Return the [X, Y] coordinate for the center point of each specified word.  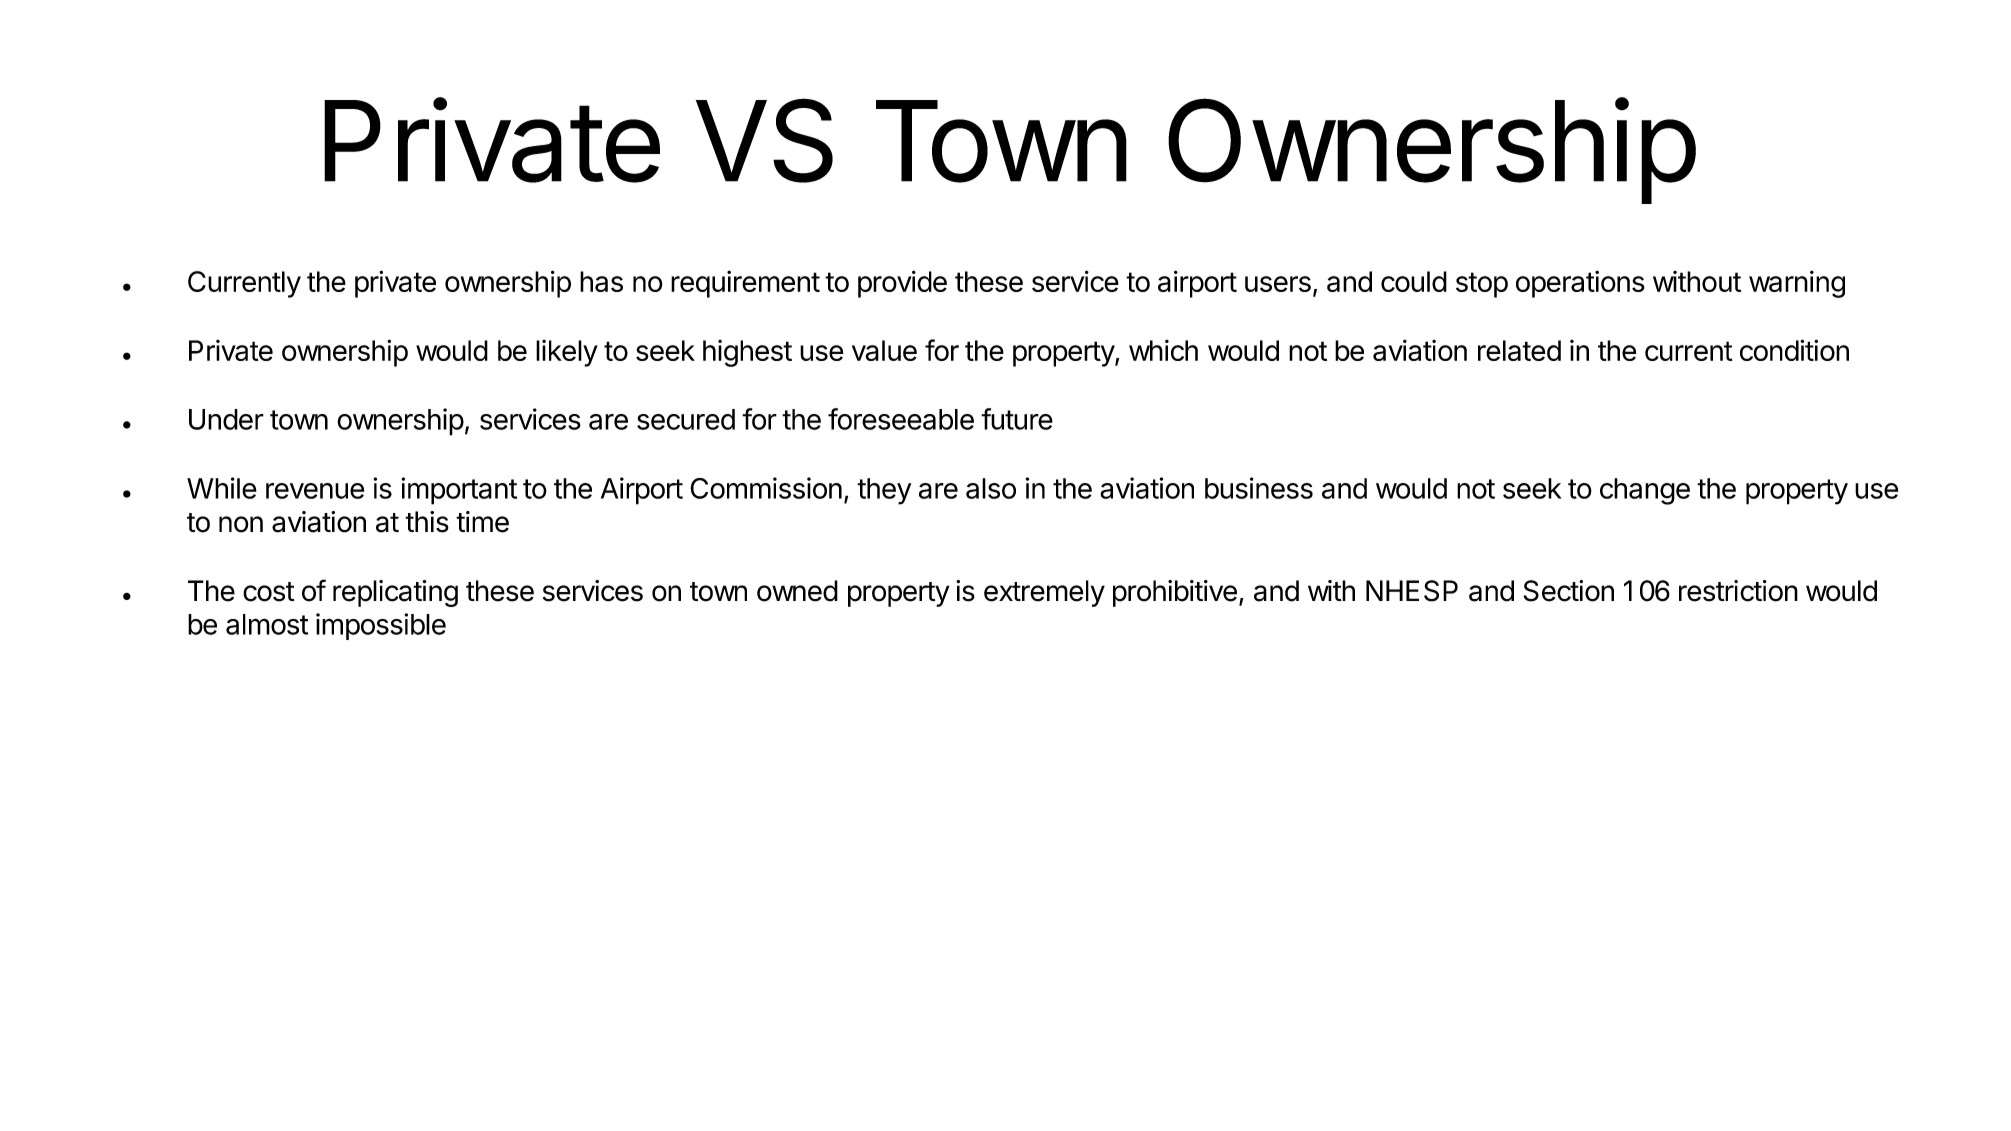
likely [567, 353]
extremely [1044, 593]
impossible [381, 626]
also [991, 488]
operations [1580, 284]
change [1645, 491]
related [1519, 350]
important [459, 491]
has [601, 281]
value [884, 350]
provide [902, 284]
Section [1568, 591]
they [884, 491]
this [427, 522]
